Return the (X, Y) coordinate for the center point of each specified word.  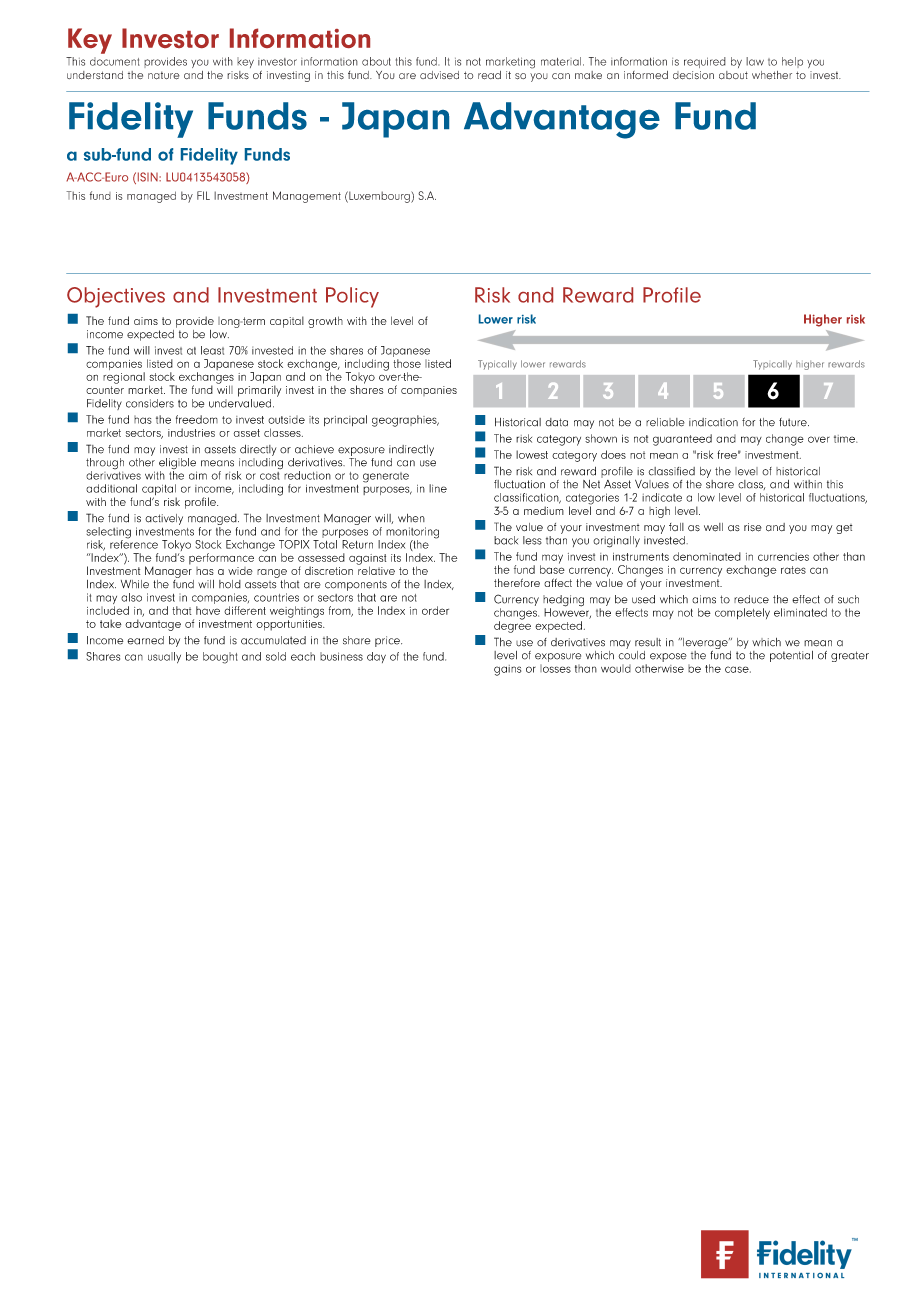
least (212, 350)
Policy (352, 297)
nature (164, 75)
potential (791, 656)
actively (164, 519)
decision (693, 75)
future (794, 422)
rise (753, 527)
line (438, 488)
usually (164, 657)
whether (772, 75)
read (489, 75)
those (407, 363)
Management (307, 197)
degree (512, 626)
